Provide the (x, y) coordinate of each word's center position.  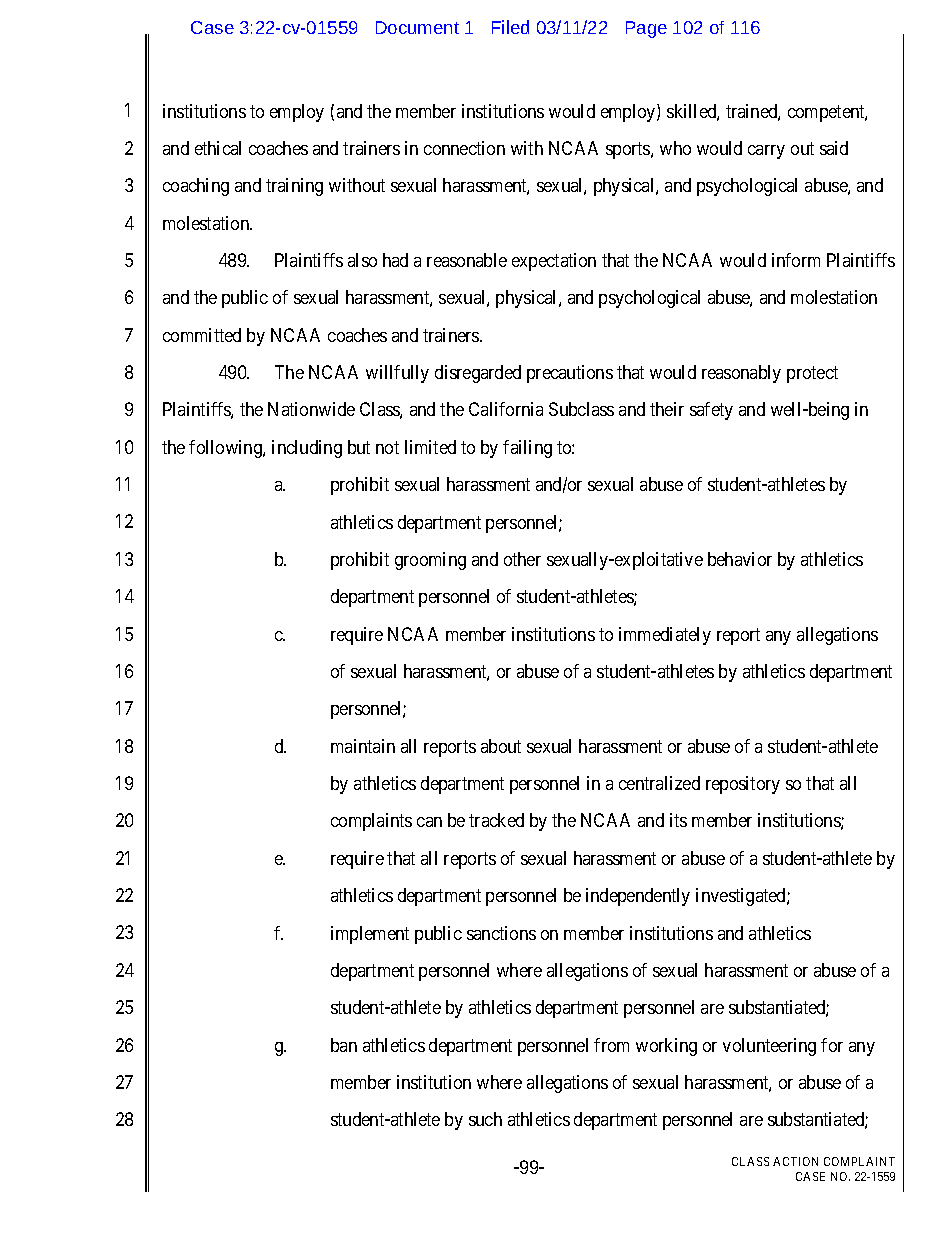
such (485, 1119)
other (522, 559)
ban (344, 1045)
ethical (218, 148)
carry (766, 152)
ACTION (795, 1161)
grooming (430, 561)
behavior (740, 559)
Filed (510, 27)
